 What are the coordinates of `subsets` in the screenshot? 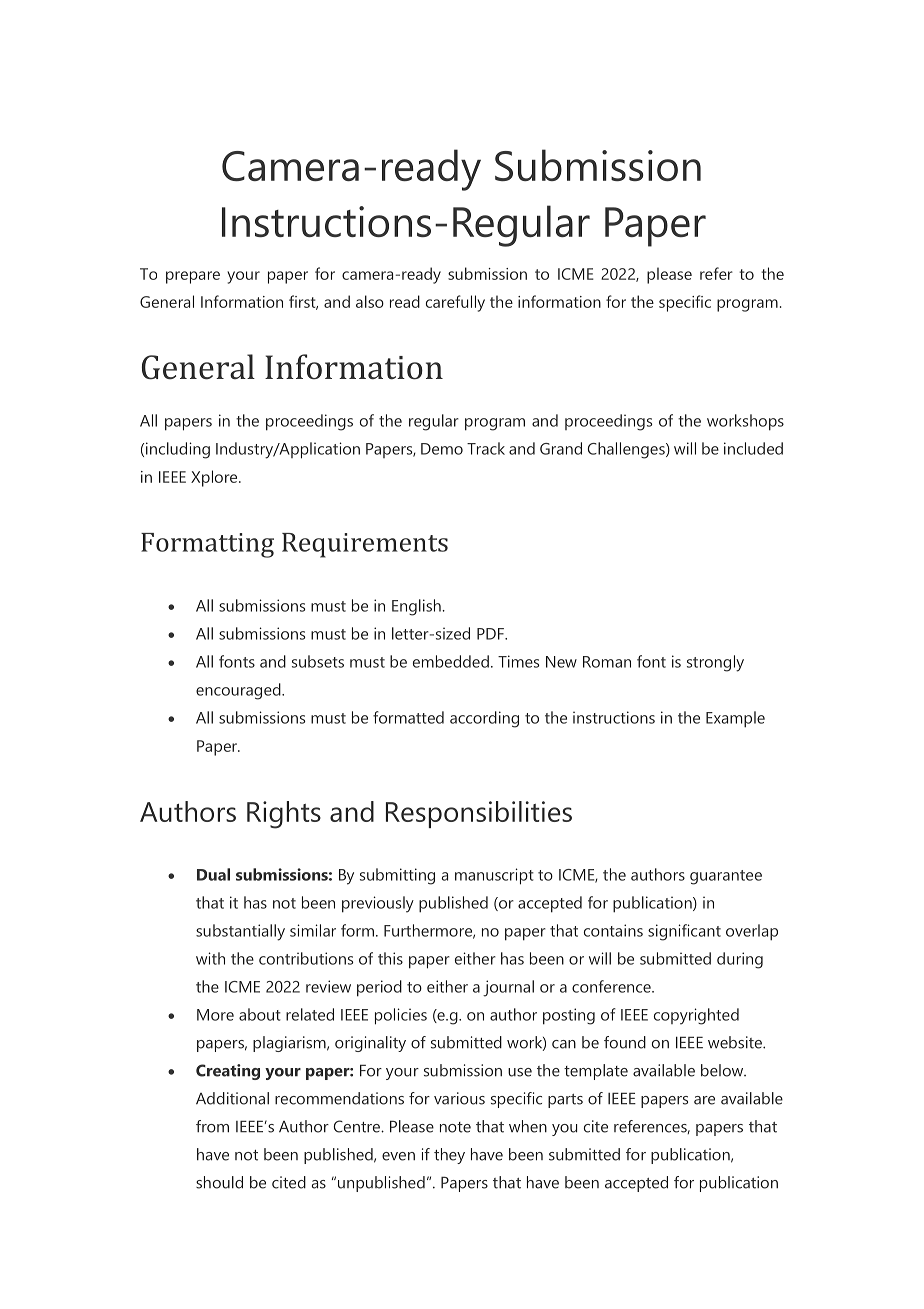 It's located at (318, 661).
